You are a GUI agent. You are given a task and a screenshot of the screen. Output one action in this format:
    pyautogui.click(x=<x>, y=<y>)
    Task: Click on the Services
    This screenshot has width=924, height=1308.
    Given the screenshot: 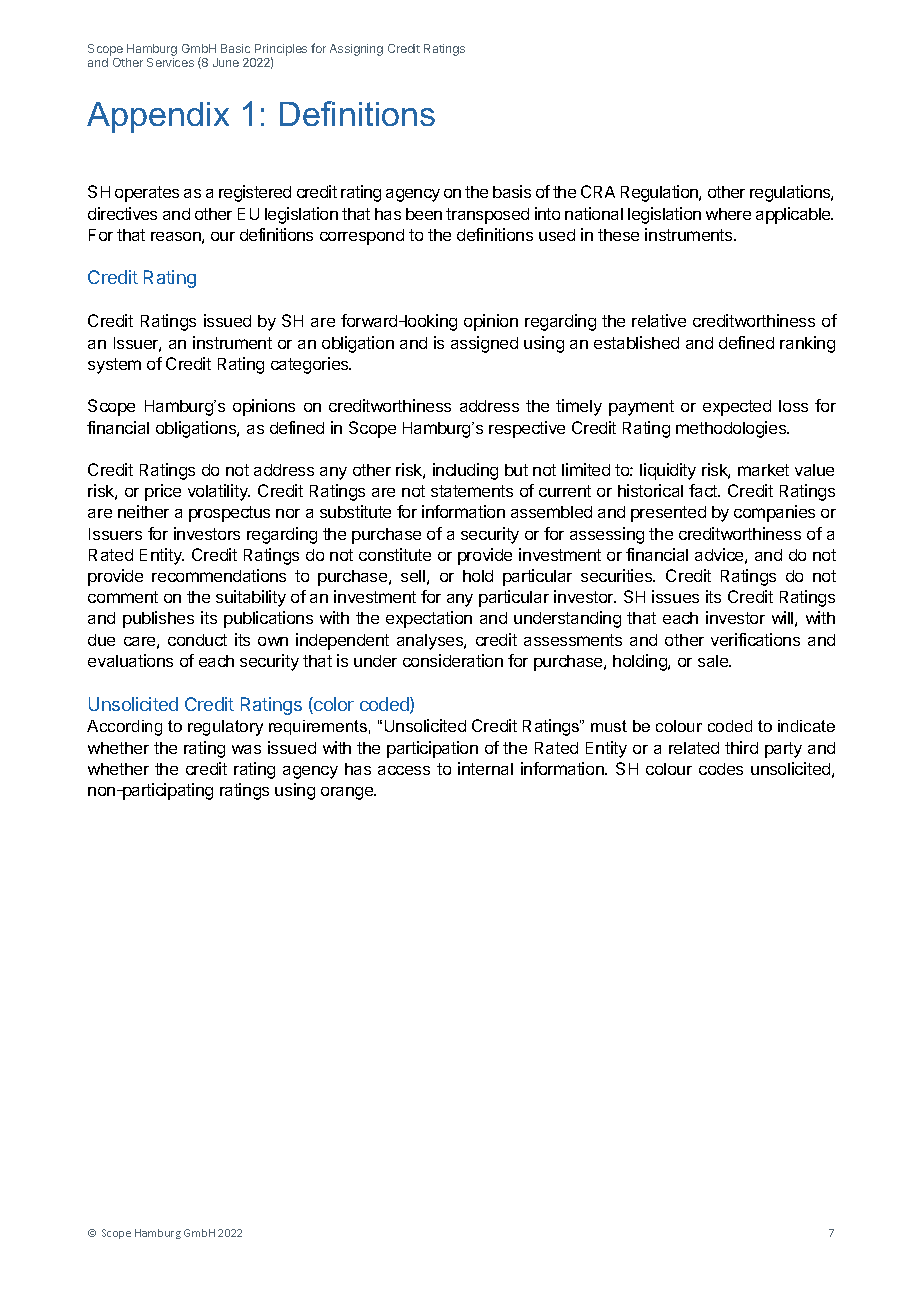 What is the action you would take?
    pyautogui.click(x=170, y=62)
